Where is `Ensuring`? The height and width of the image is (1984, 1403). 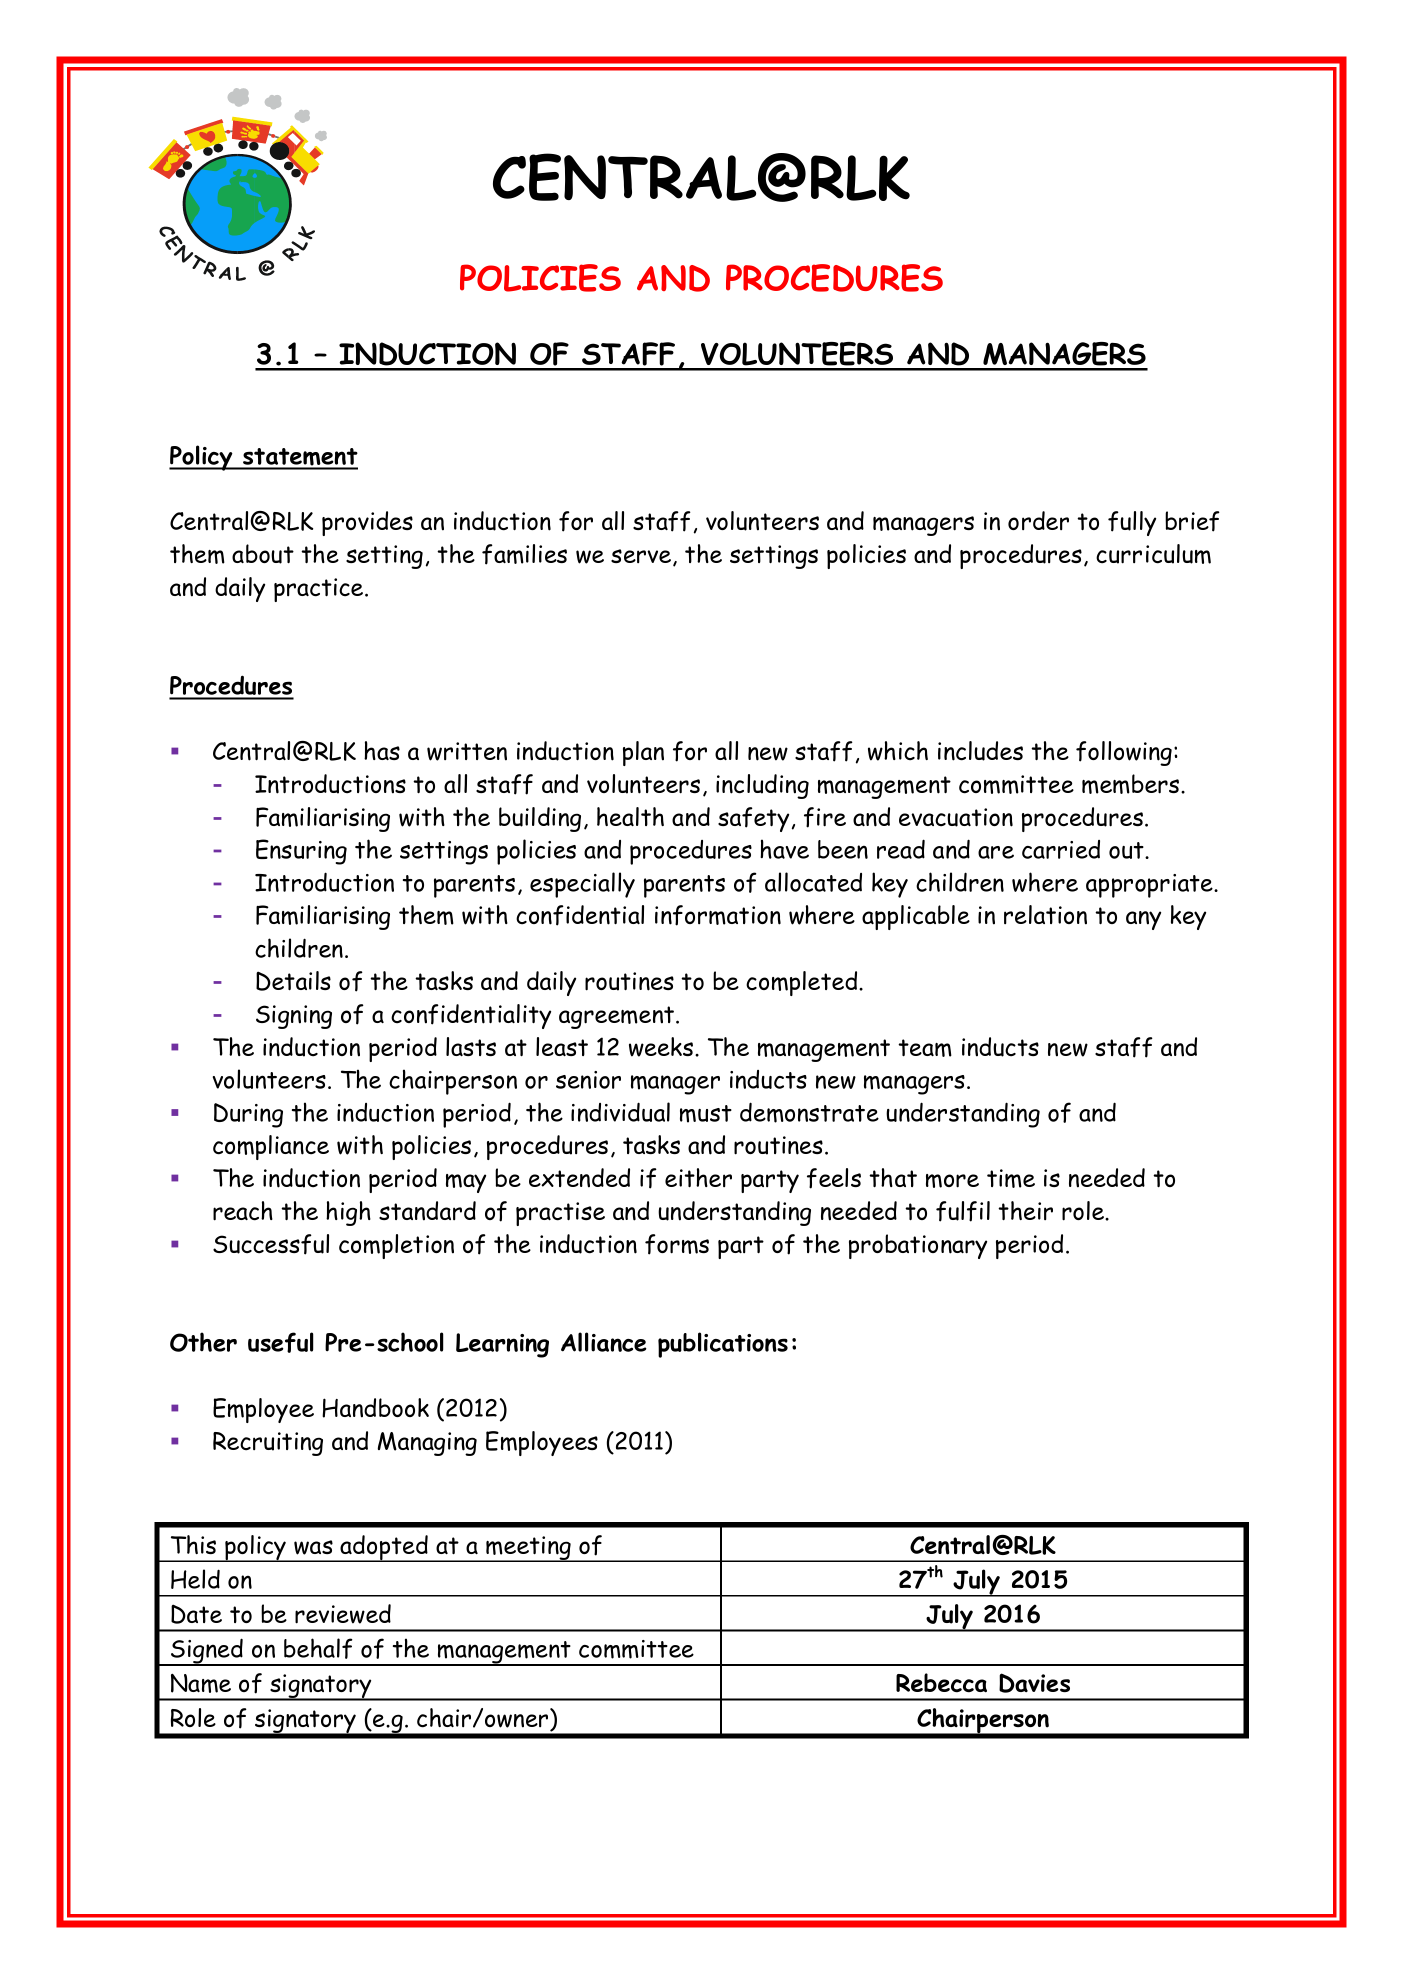 Ensuring is located at coordinates (301, 852).
